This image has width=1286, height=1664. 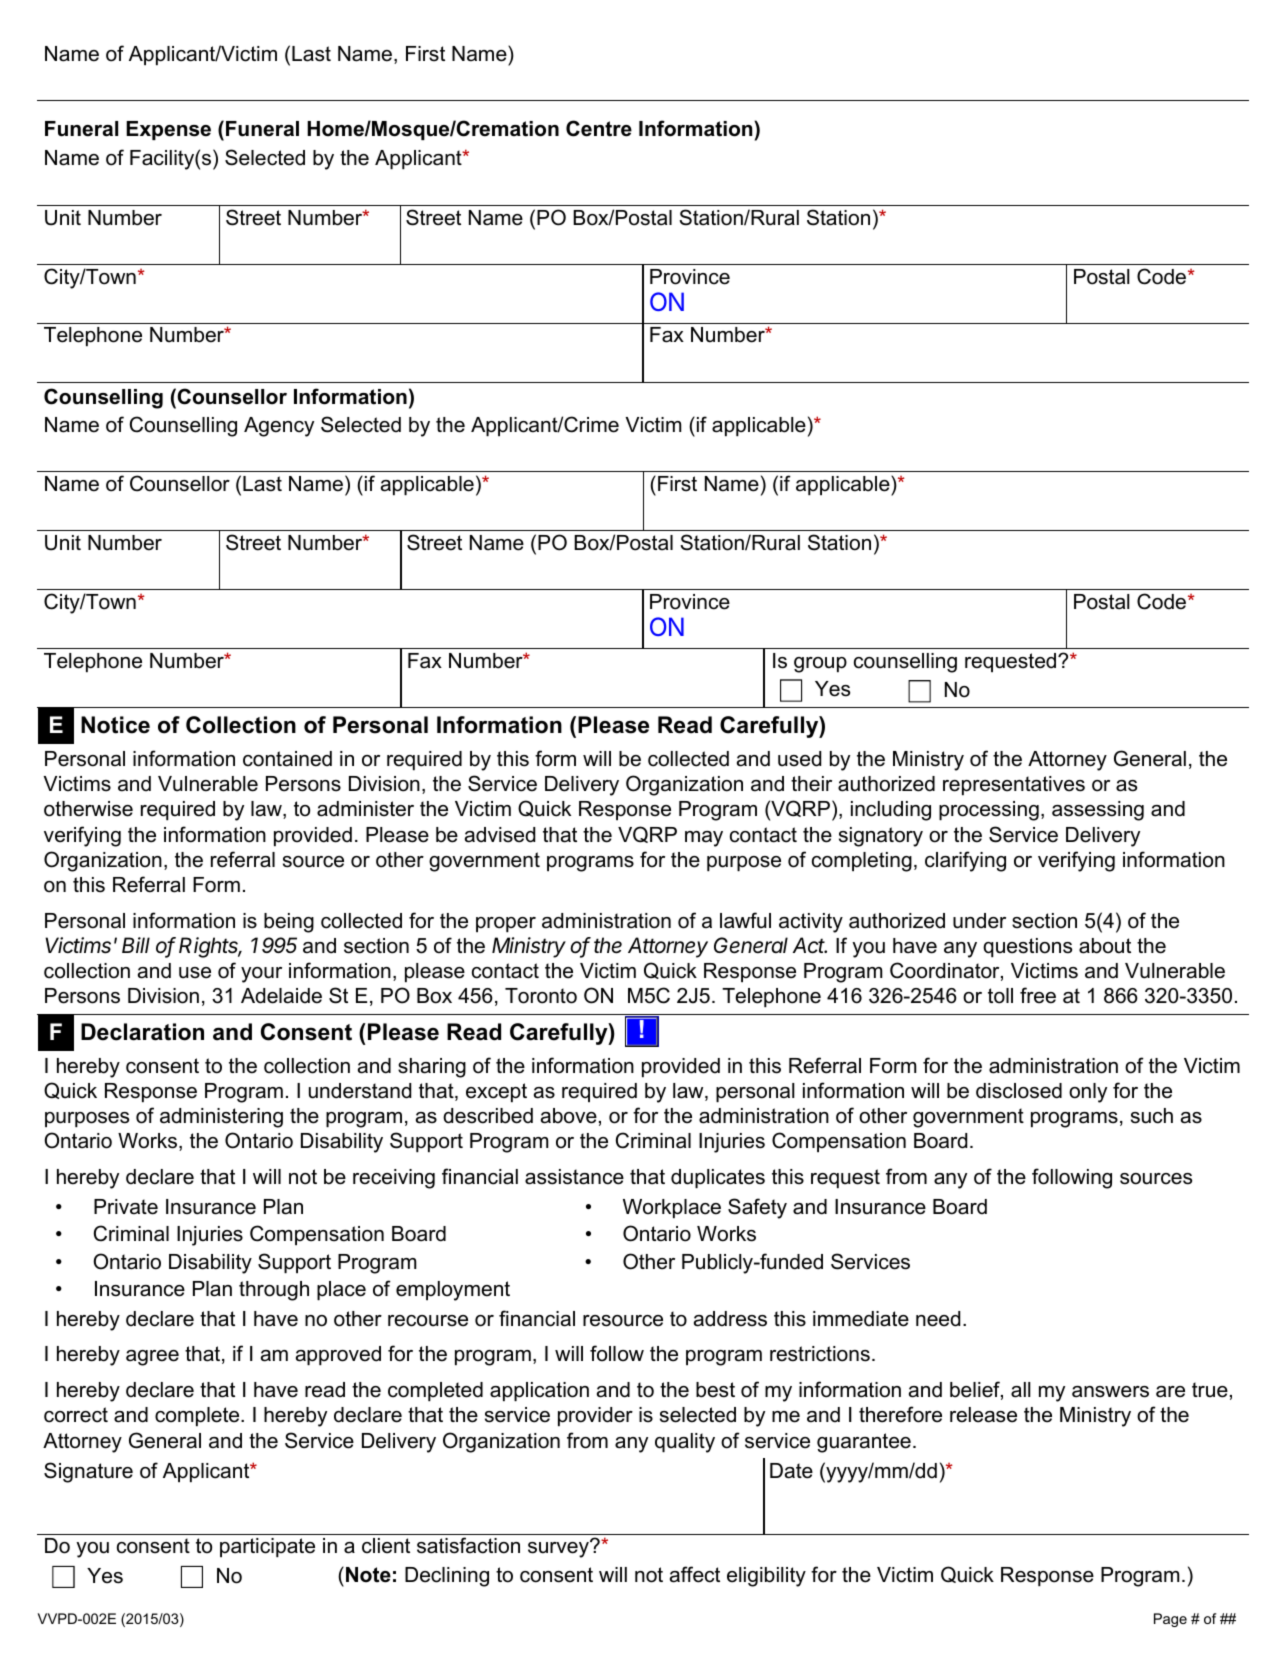 I want to click on group, so click(x=820, y=665).
